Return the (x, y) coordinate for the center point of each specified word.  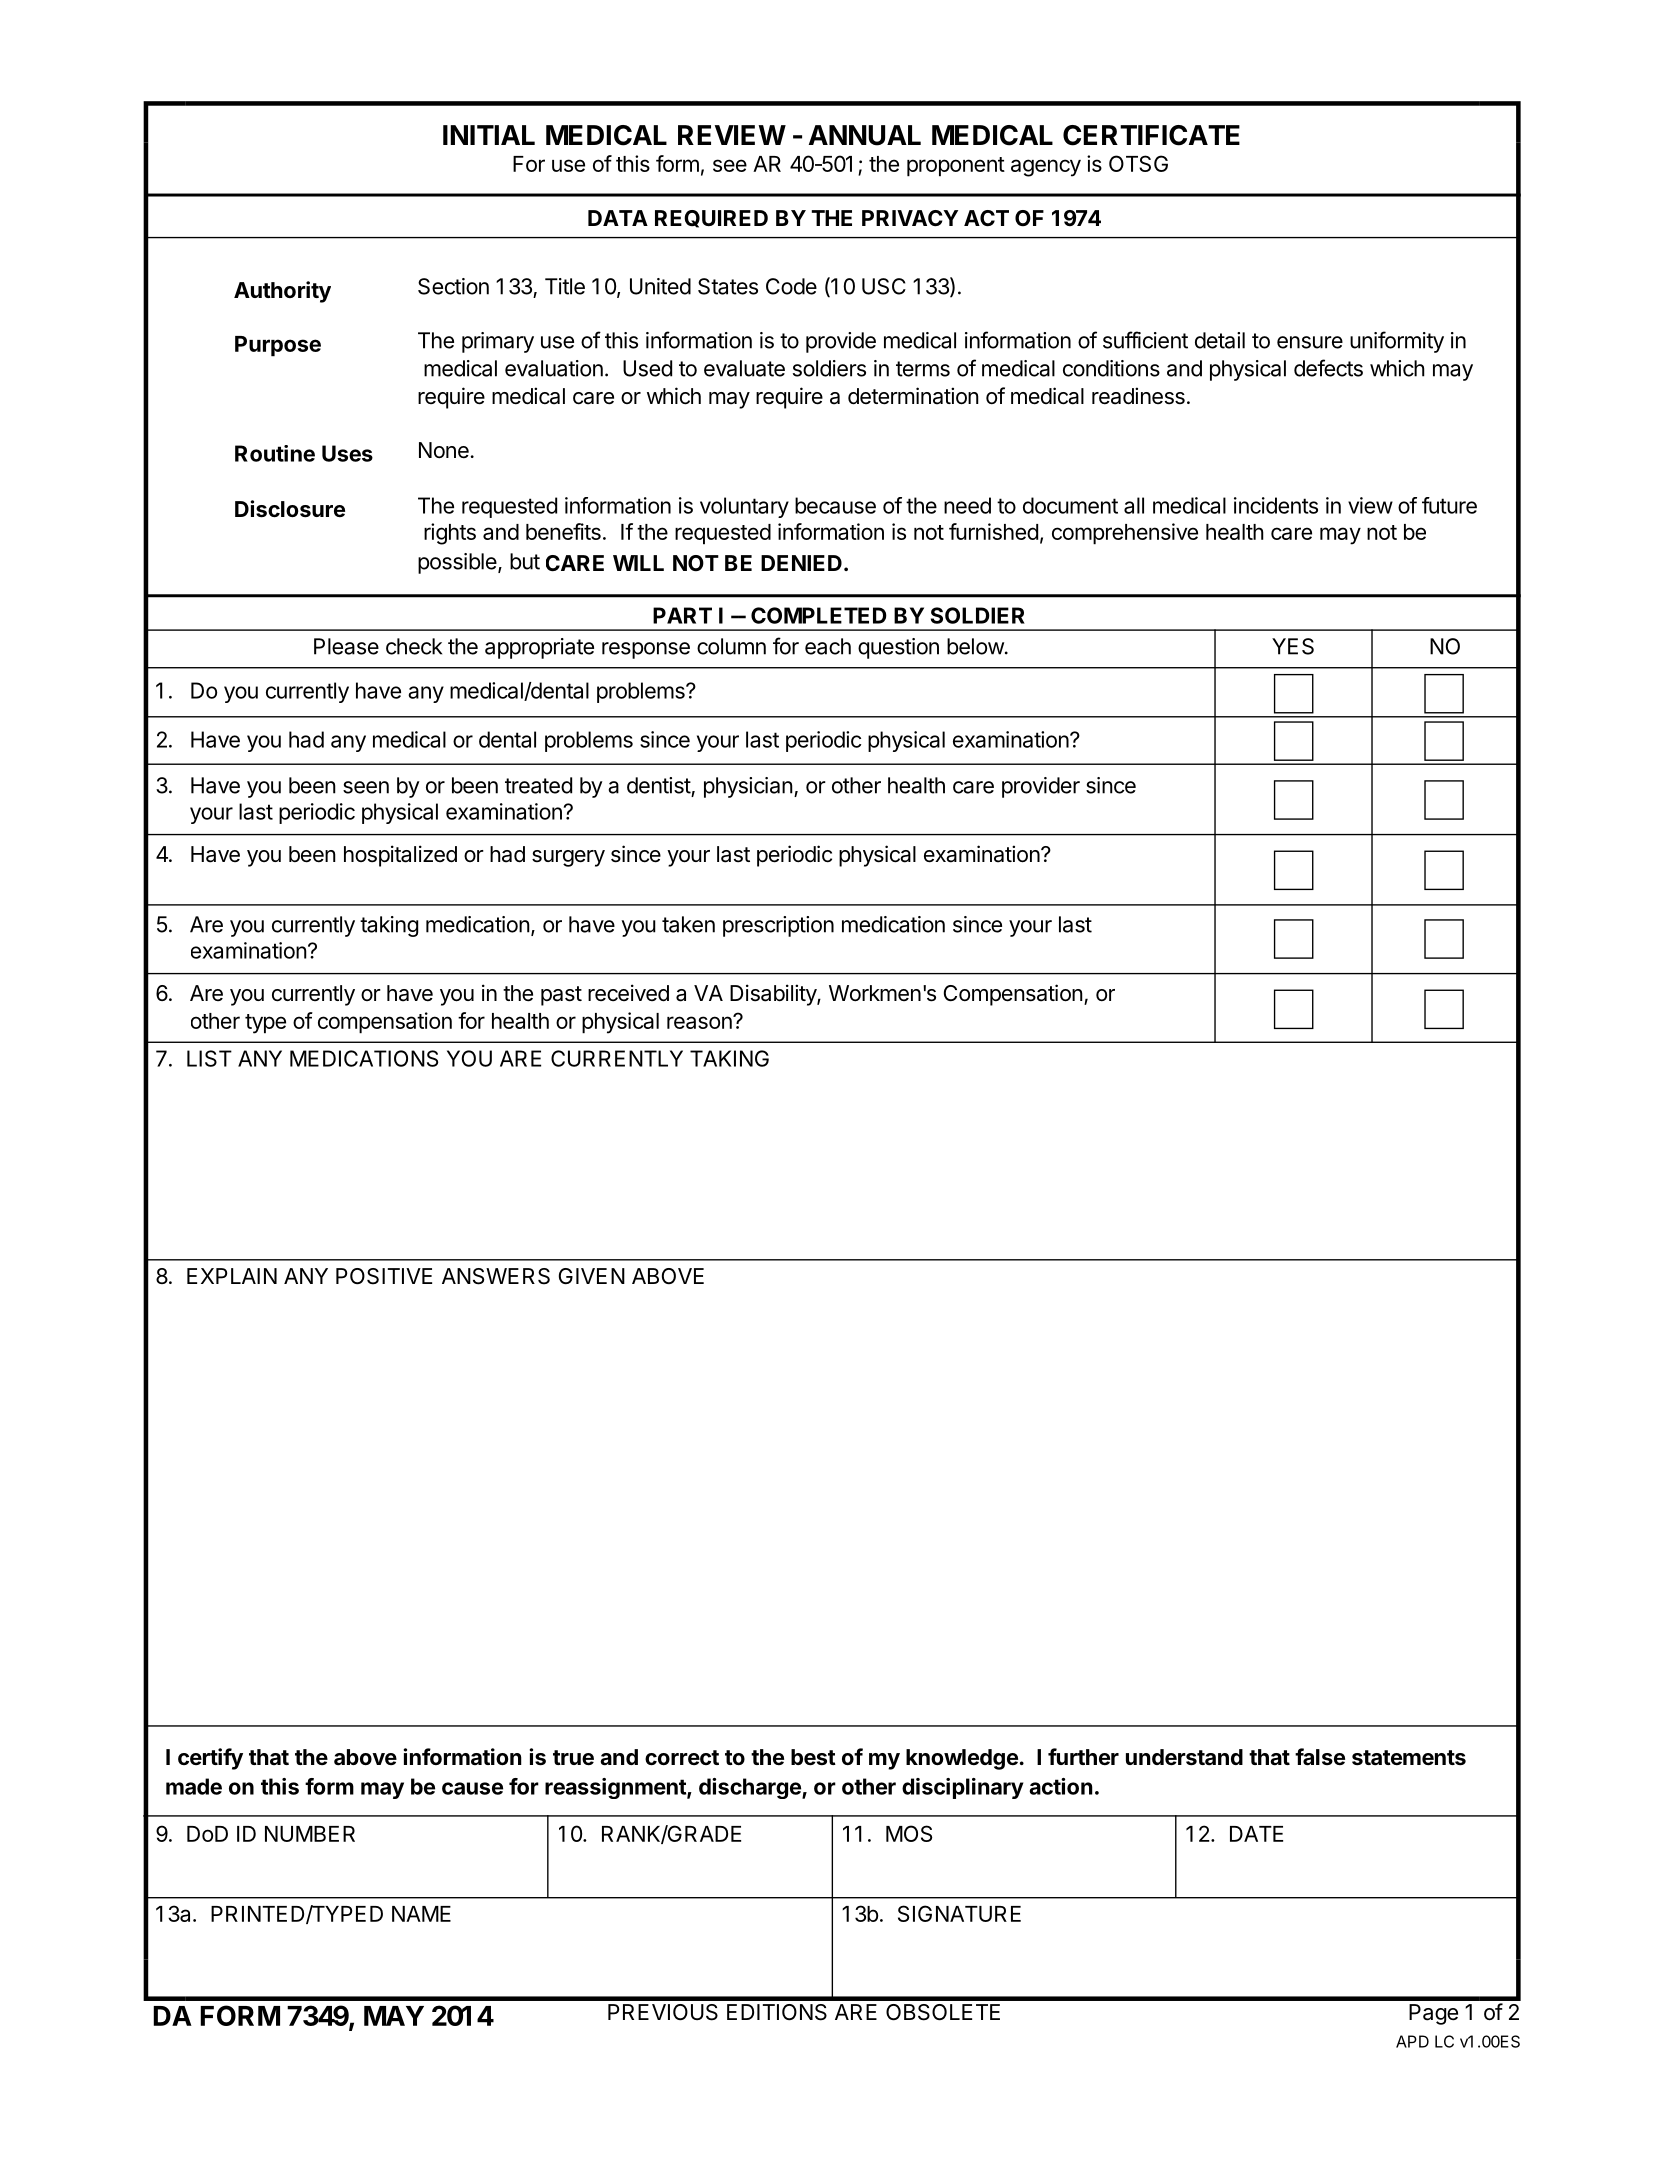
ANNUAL (865, 135)
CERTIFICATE (1151, 135)
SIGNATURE (959, 1913)
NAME (421, 1914)
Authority (282, 292)
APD (1412, 2041)
